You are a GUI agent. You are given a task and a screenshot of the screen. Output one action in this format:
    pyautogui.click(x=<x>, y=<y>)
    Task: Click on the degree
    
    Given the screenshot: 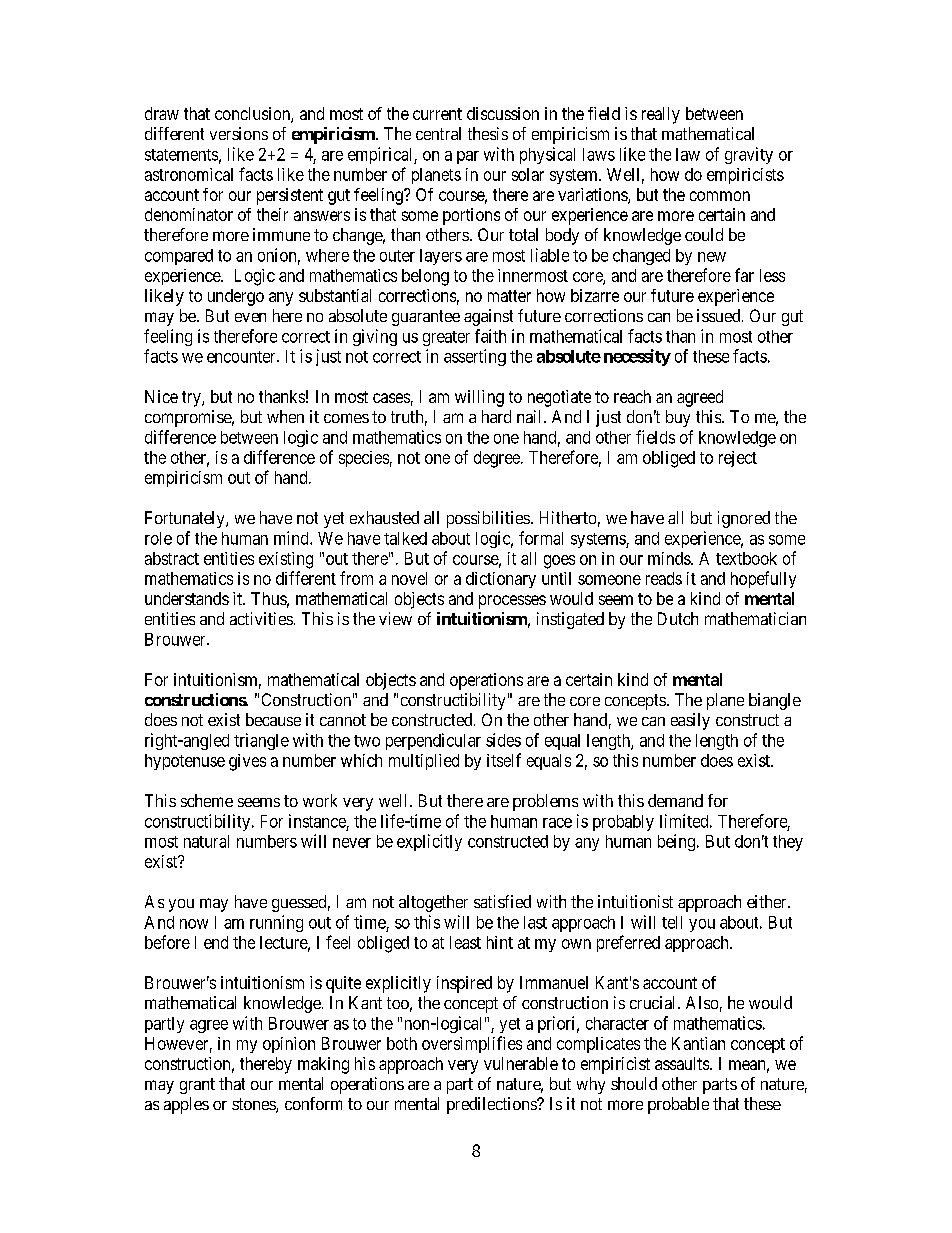 What is the action you would take?
    pyautogui.click(x=498, y=459)
